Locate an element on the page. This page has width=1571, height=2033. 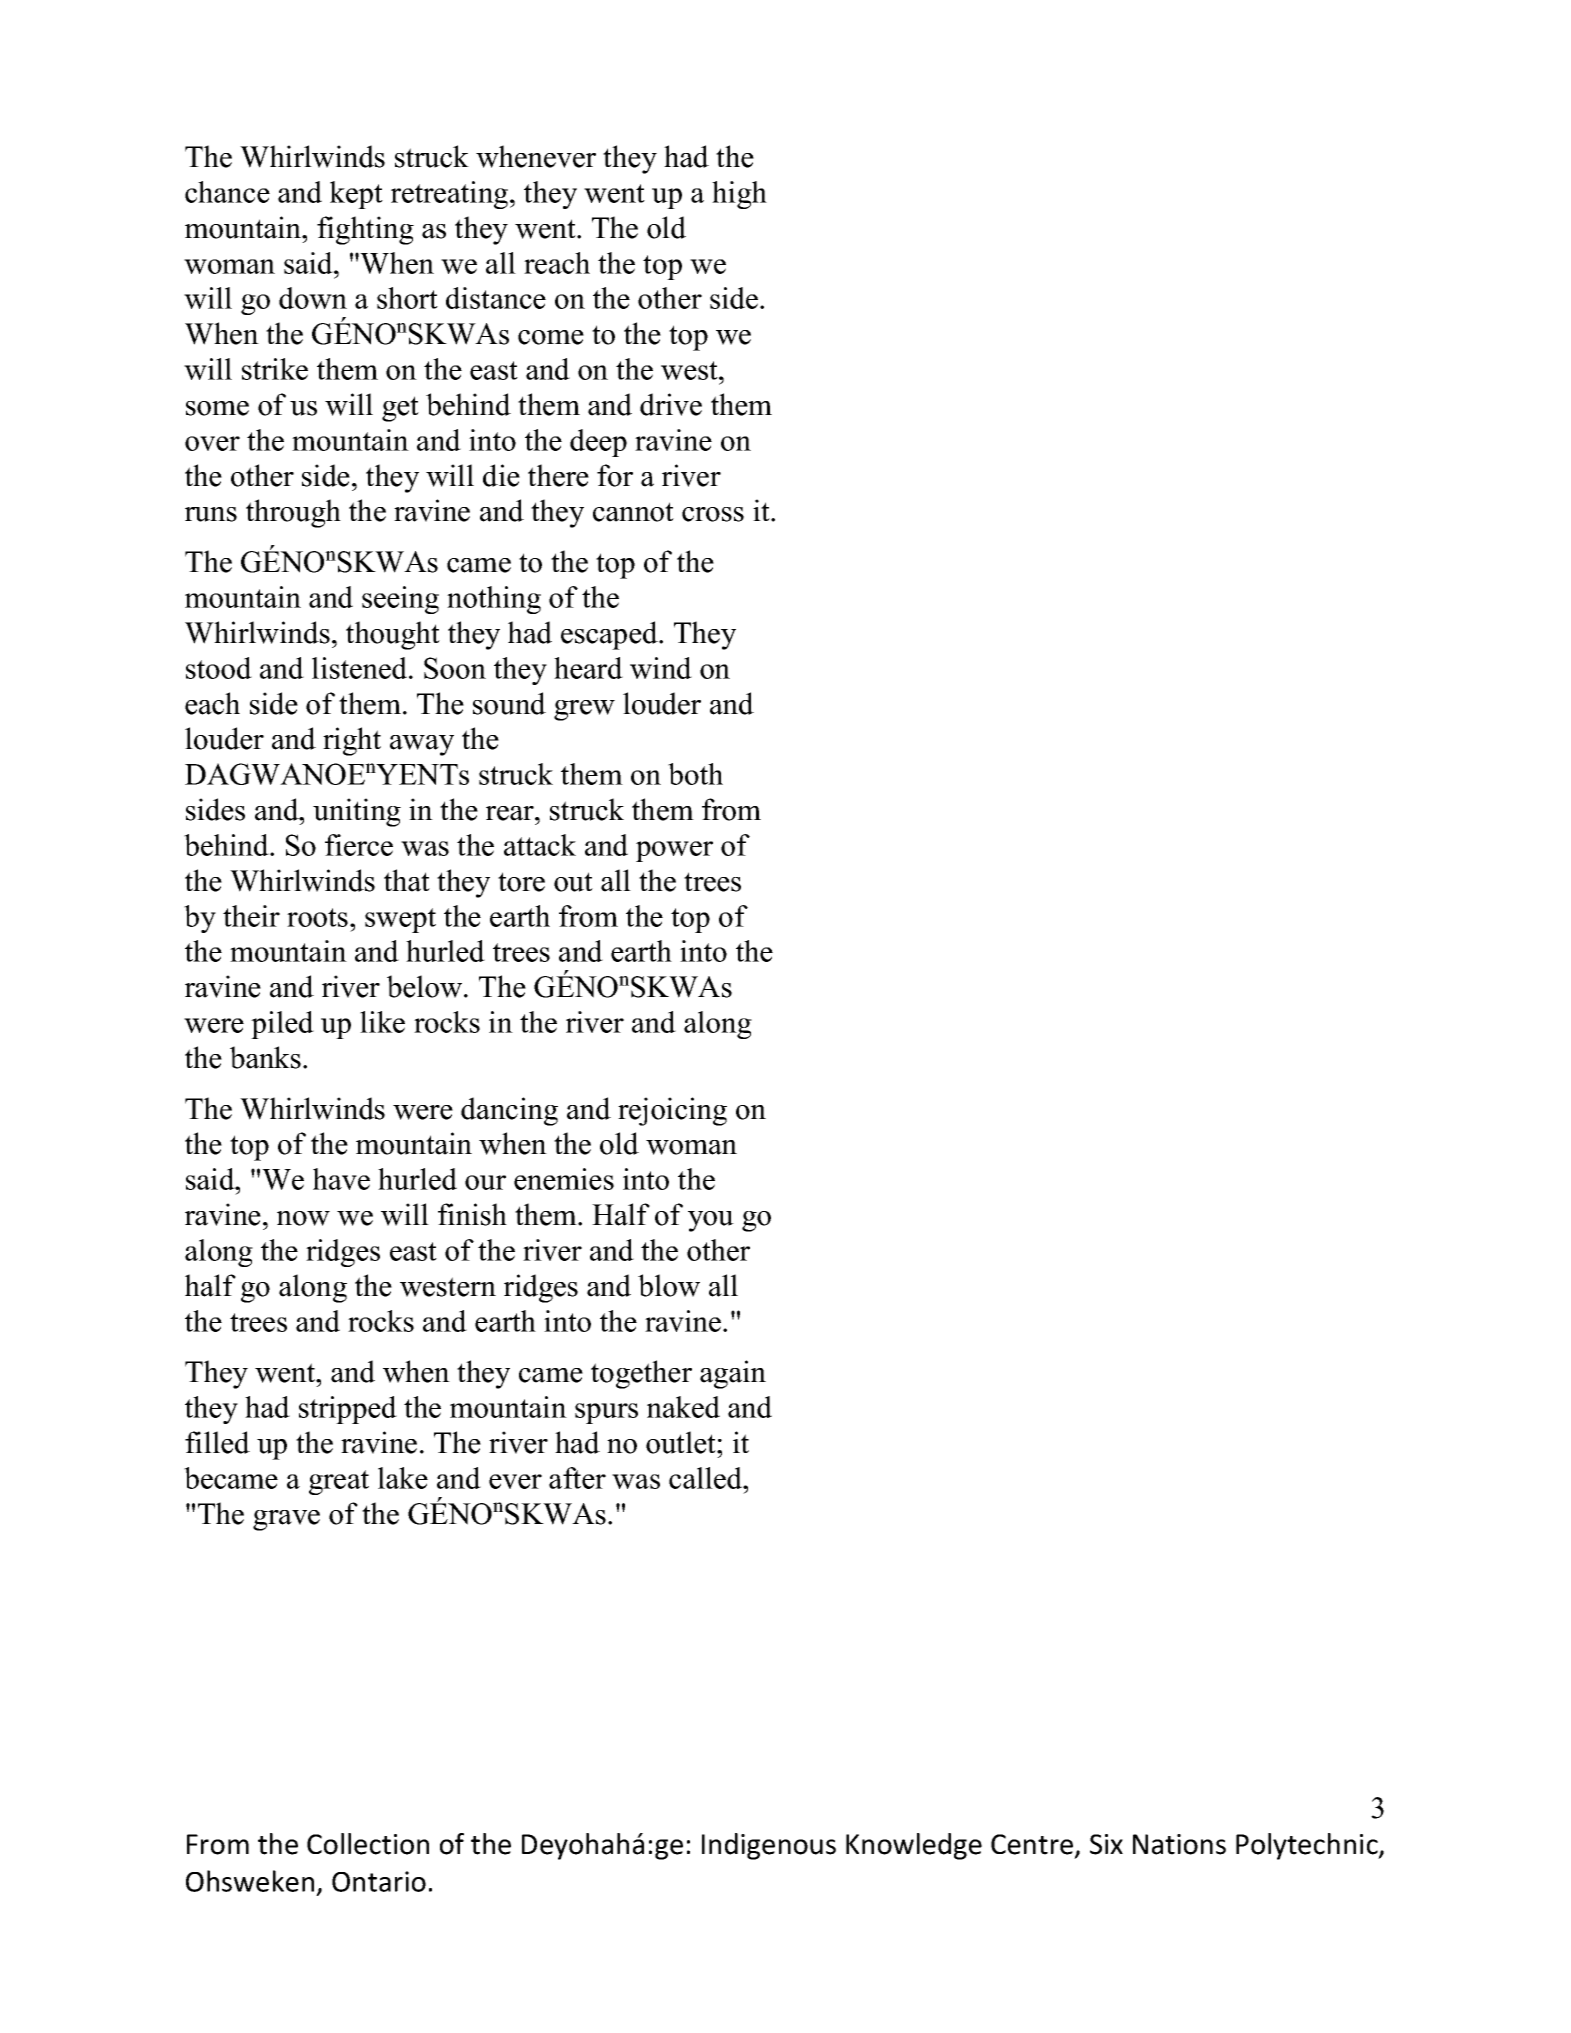
rejoicing is located at coordinates (672, 1111).
